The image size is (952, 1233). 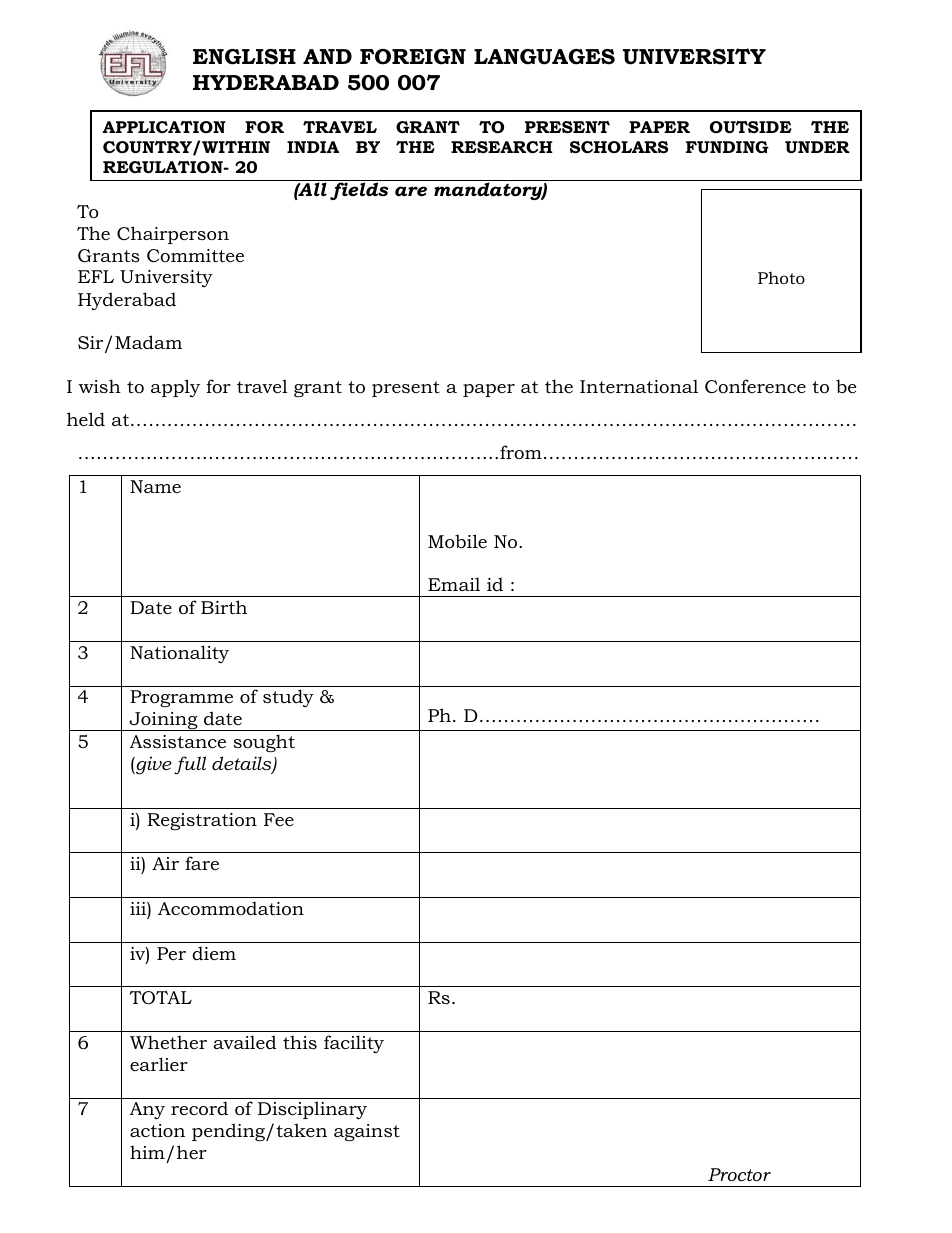 I want to click on Email, so click(x=454, y=584).
